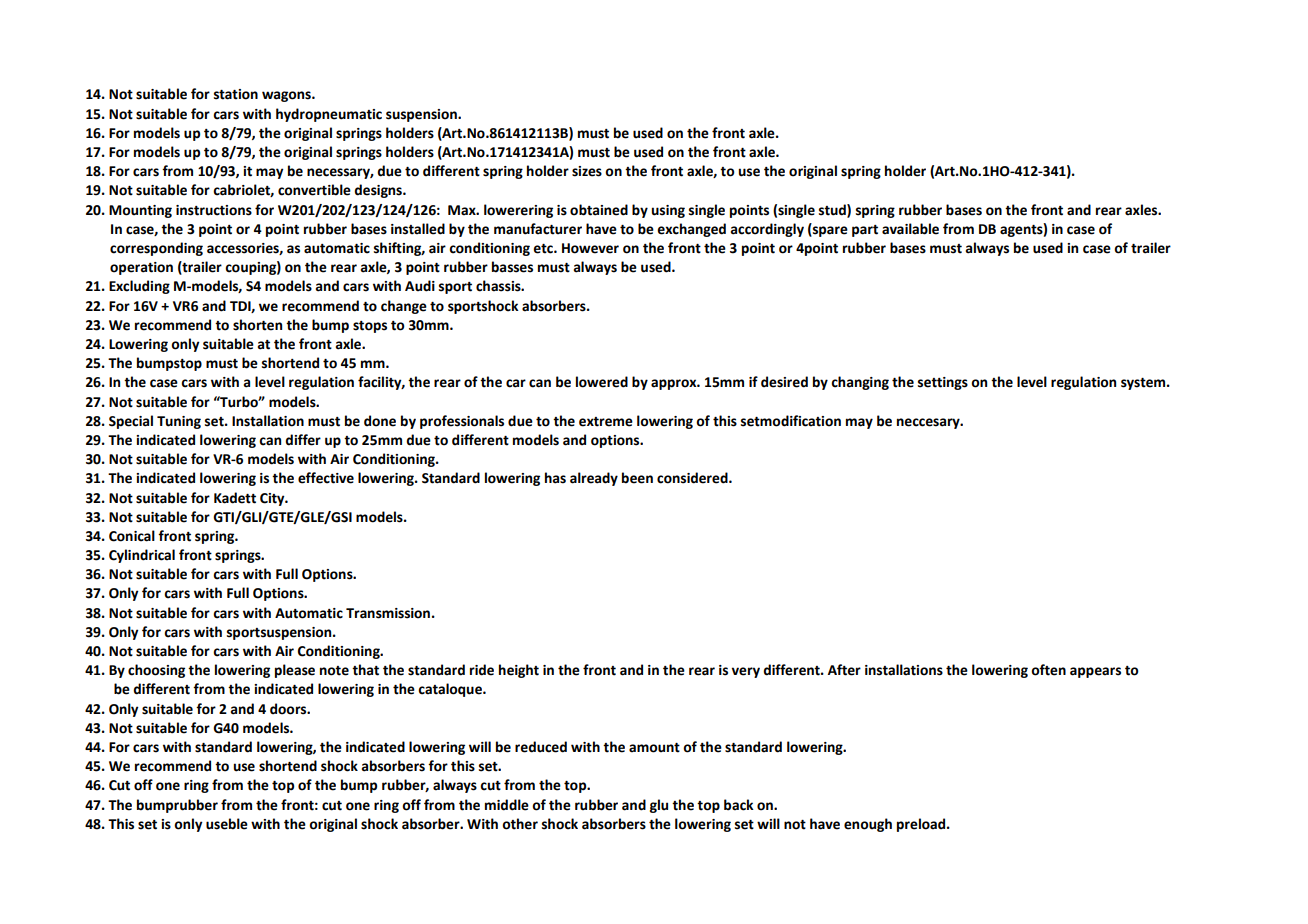  Describe the element at coordinates (659, 806) in the document. I see `glu` at that location.
